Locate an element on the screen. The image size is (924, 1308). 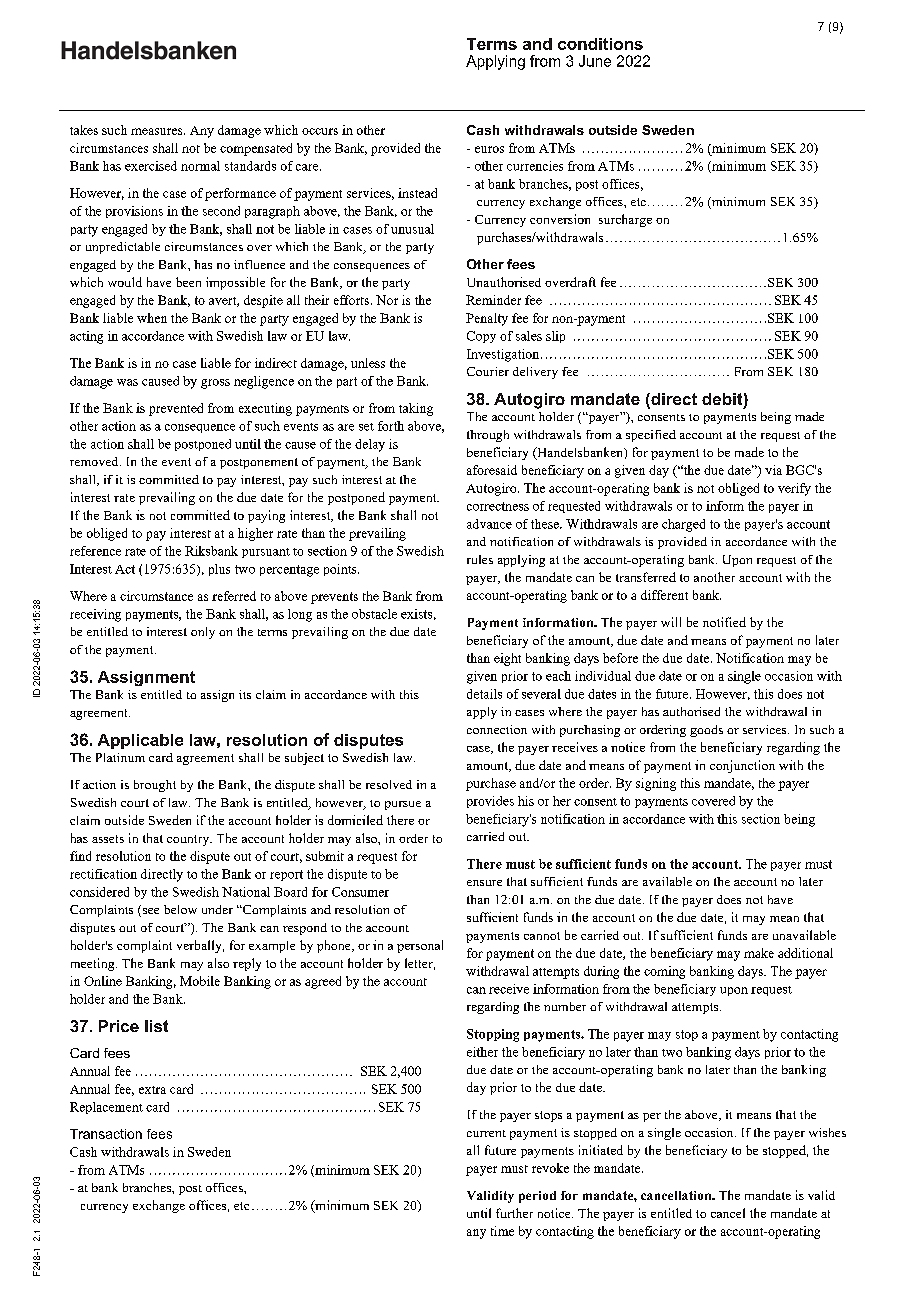
conditions is located at coordinates (600, 44).
